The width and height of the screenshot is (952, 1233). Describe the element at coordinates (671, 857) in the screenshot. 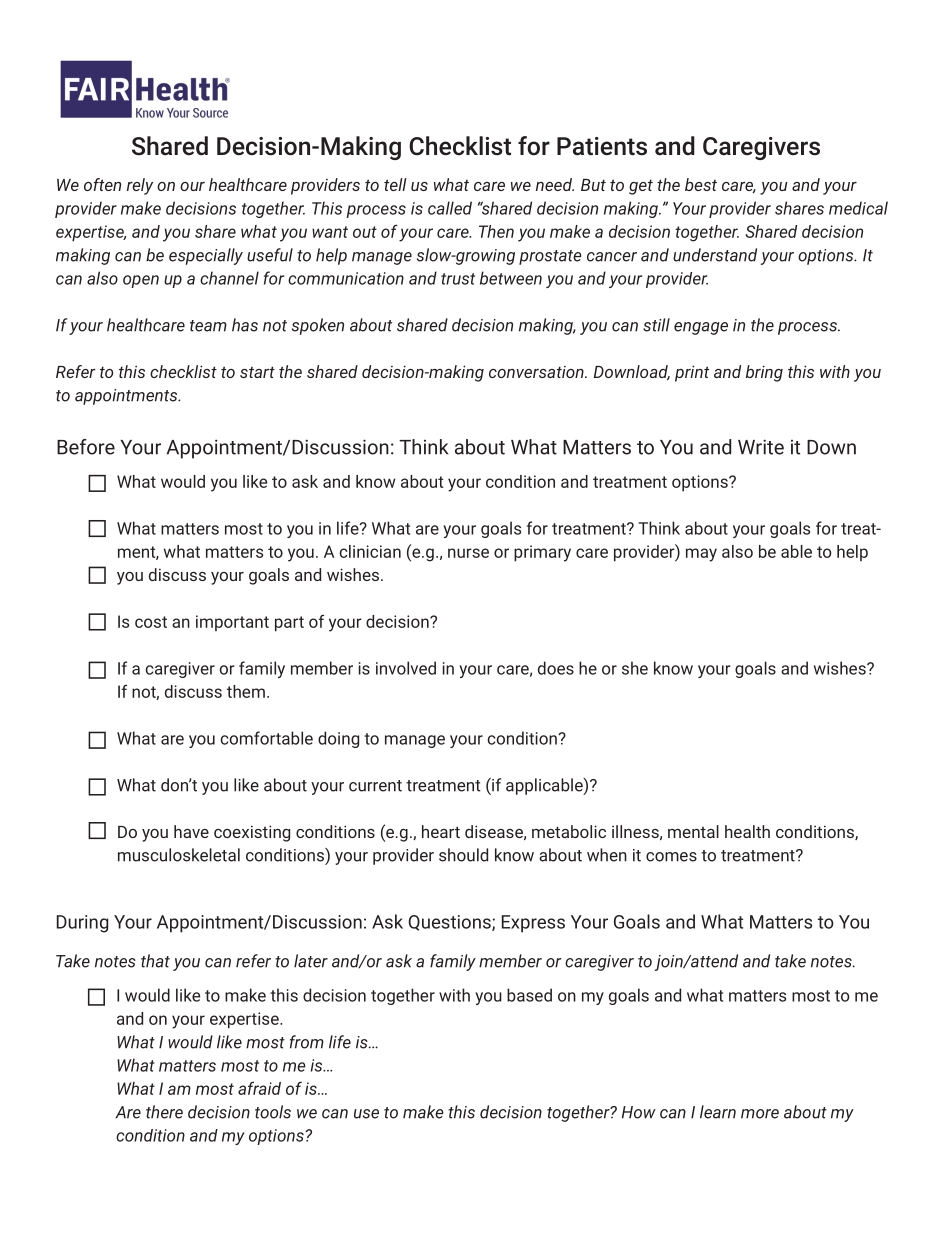

I see `comes` at that location.
